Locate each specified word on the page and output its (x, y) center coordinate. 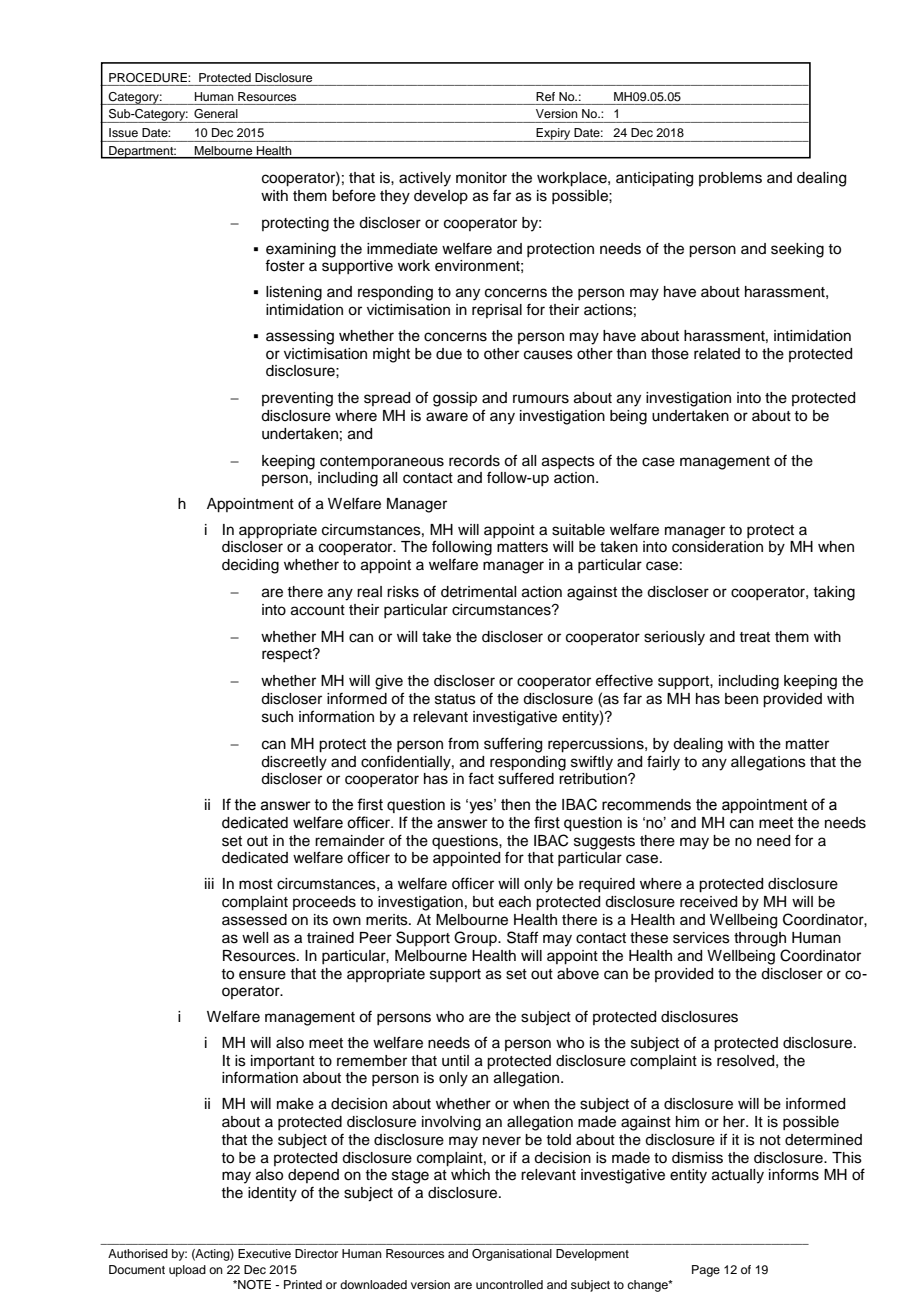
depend (313, 1176)
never (502, 1141)
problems (730, 179)
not (770, 1140)
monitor (481, 178)
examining (301, 250)
